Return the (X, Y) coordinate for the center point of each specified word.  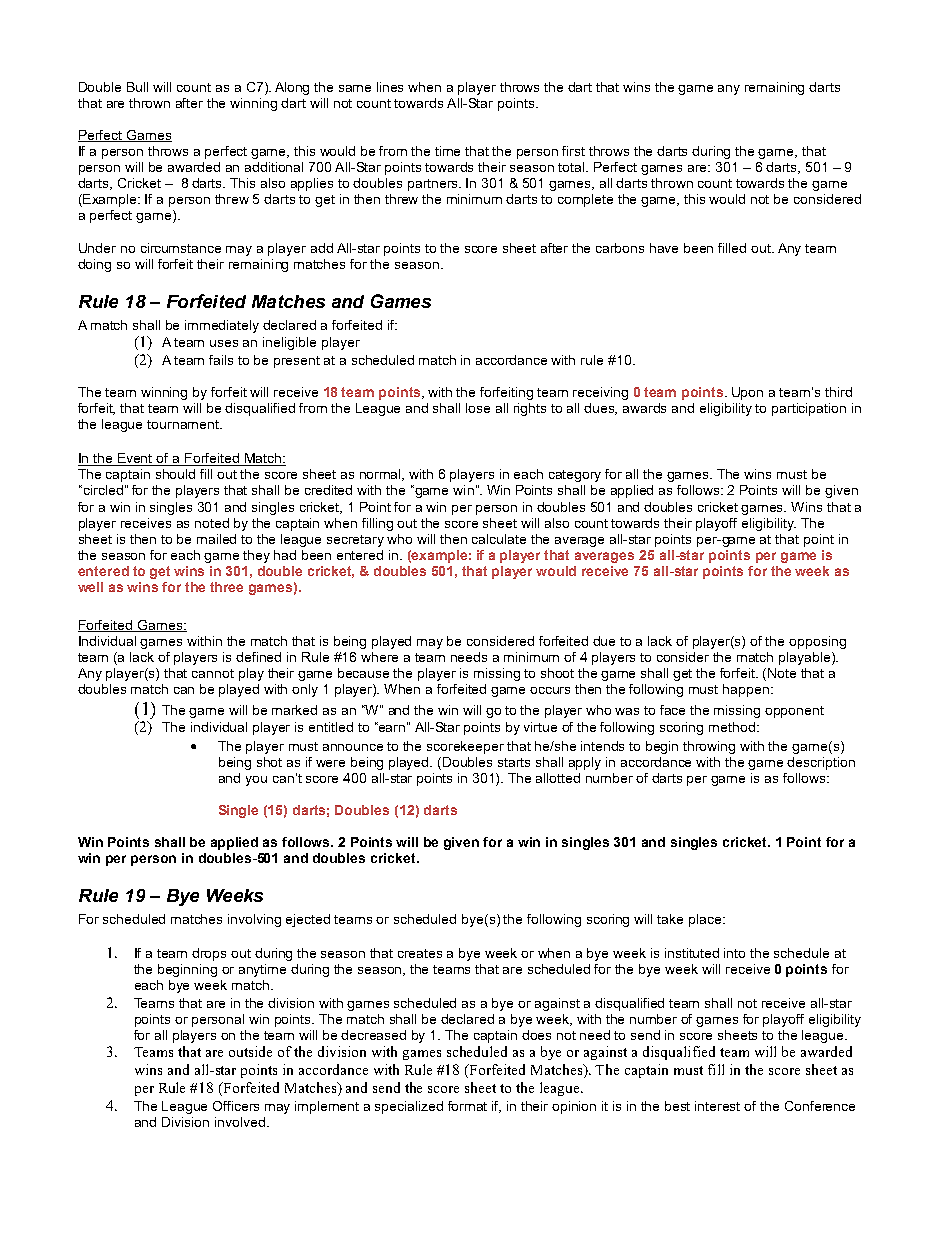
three (226, 587)
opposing (817, 642)
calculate (499, 539)
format (467, 1106)
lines (390, 87)
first (573, 151)
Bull (137, 87)
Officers (236, 1106)
